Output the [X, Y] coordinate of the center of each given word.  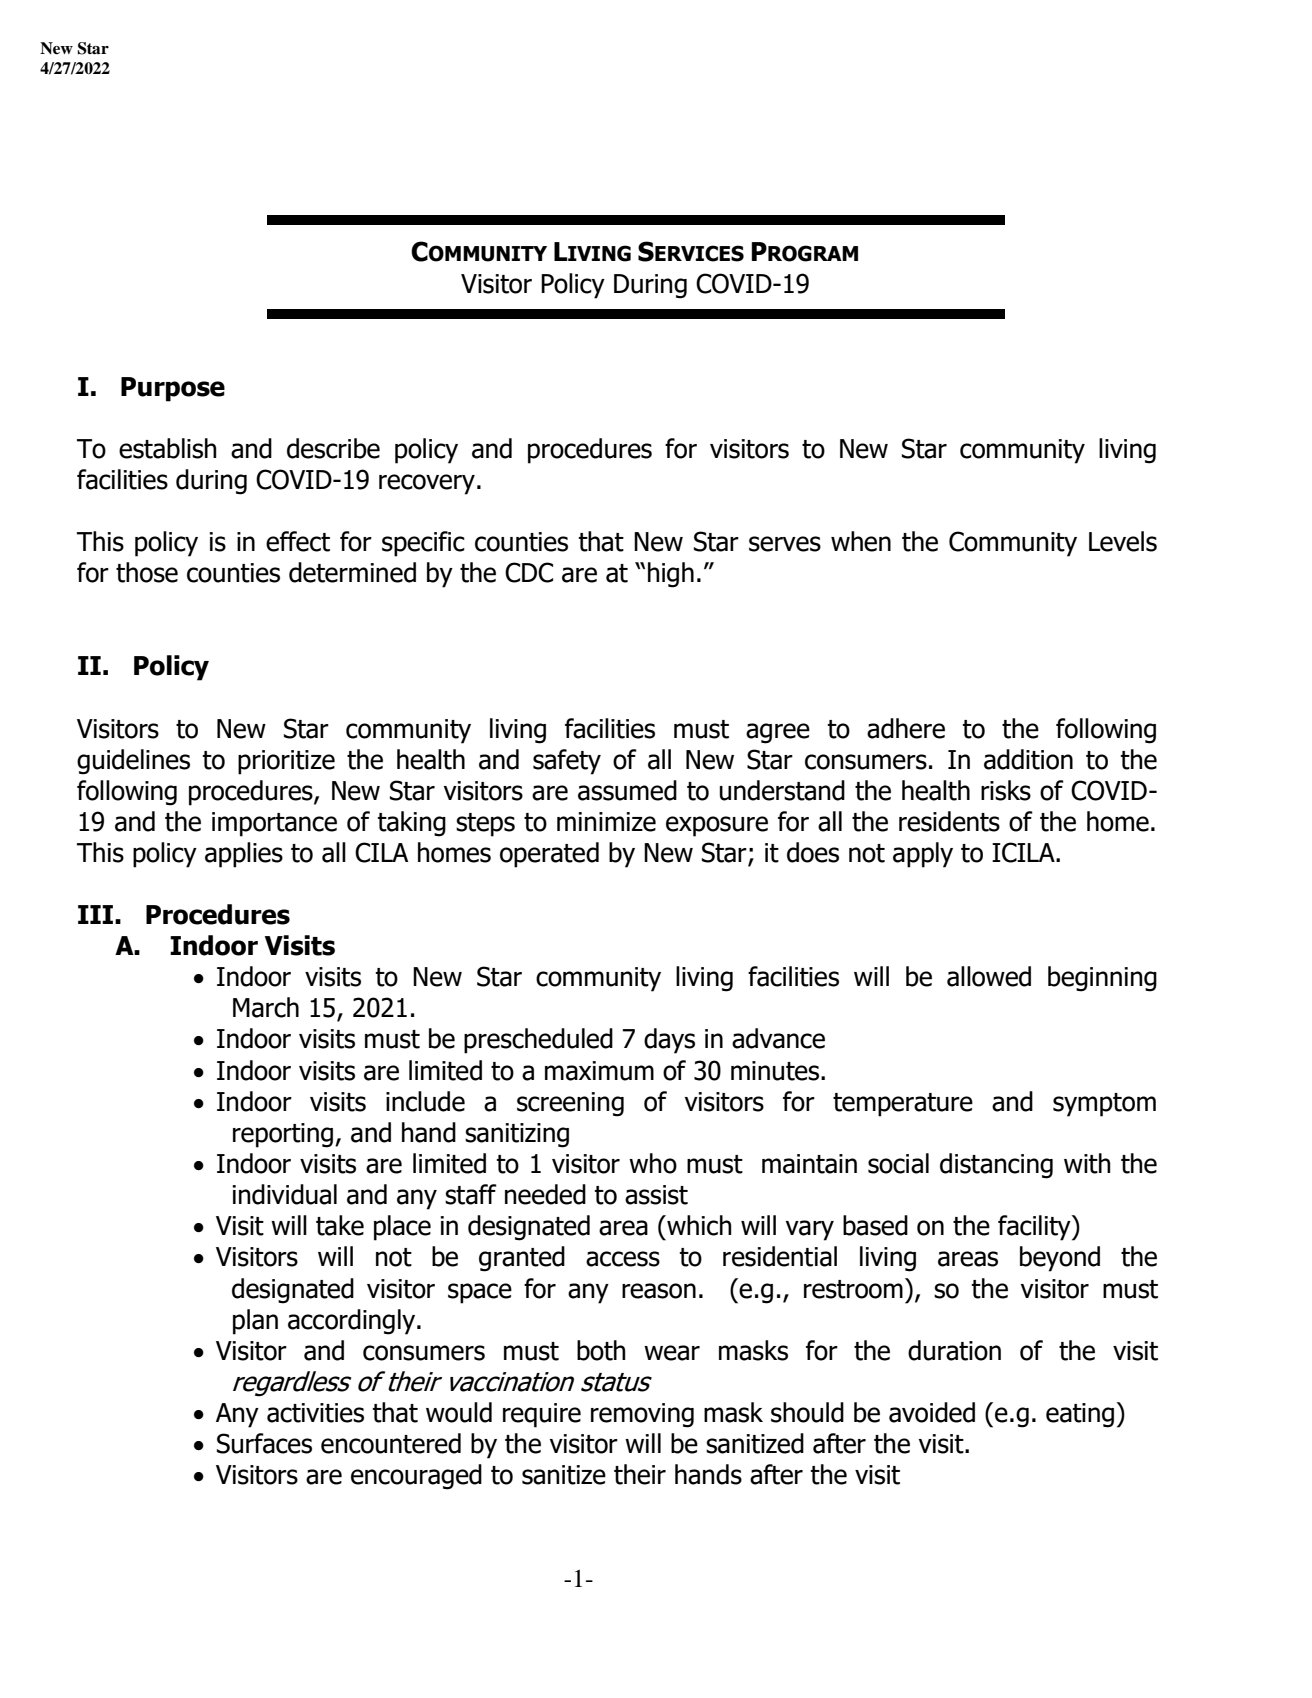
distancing [996, 1166]
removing [642, 1415]
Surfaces [264, 1443]
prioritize [286, 762]
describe [333, 448]
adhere [906, 728]
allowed [989, 976]
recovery [427, 484]
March [266, 1007]
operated [549, 855]
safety [567, 762]
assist [656, 1195]
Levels [1123, 541]
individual [284, 1194]
